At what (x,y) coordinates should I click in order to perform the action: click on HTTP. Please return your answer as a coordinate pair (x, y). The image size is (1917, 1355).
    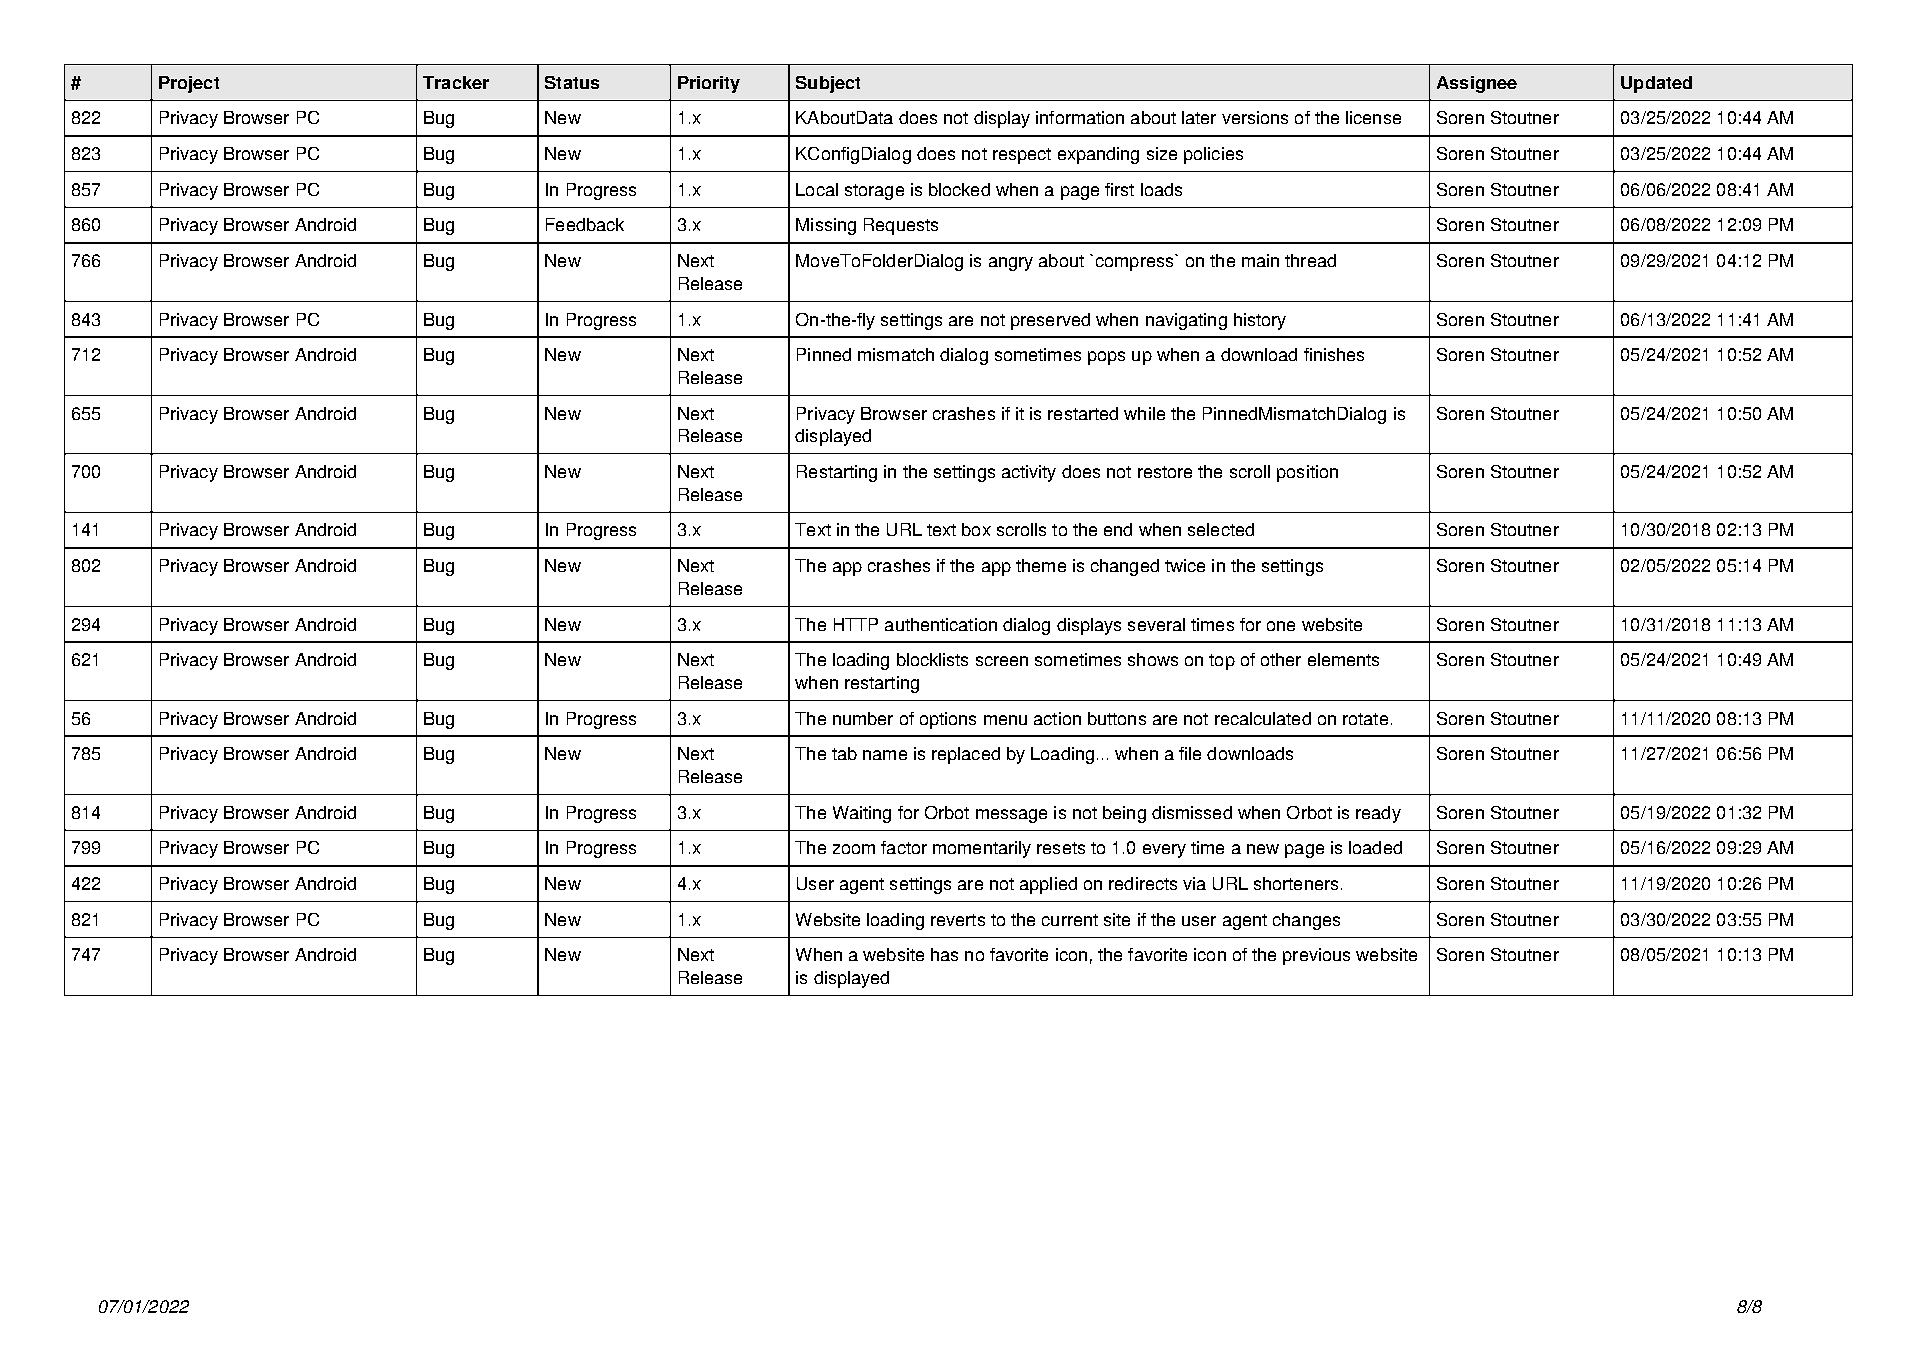
    Looking at the image, I should click on (856, 624).
